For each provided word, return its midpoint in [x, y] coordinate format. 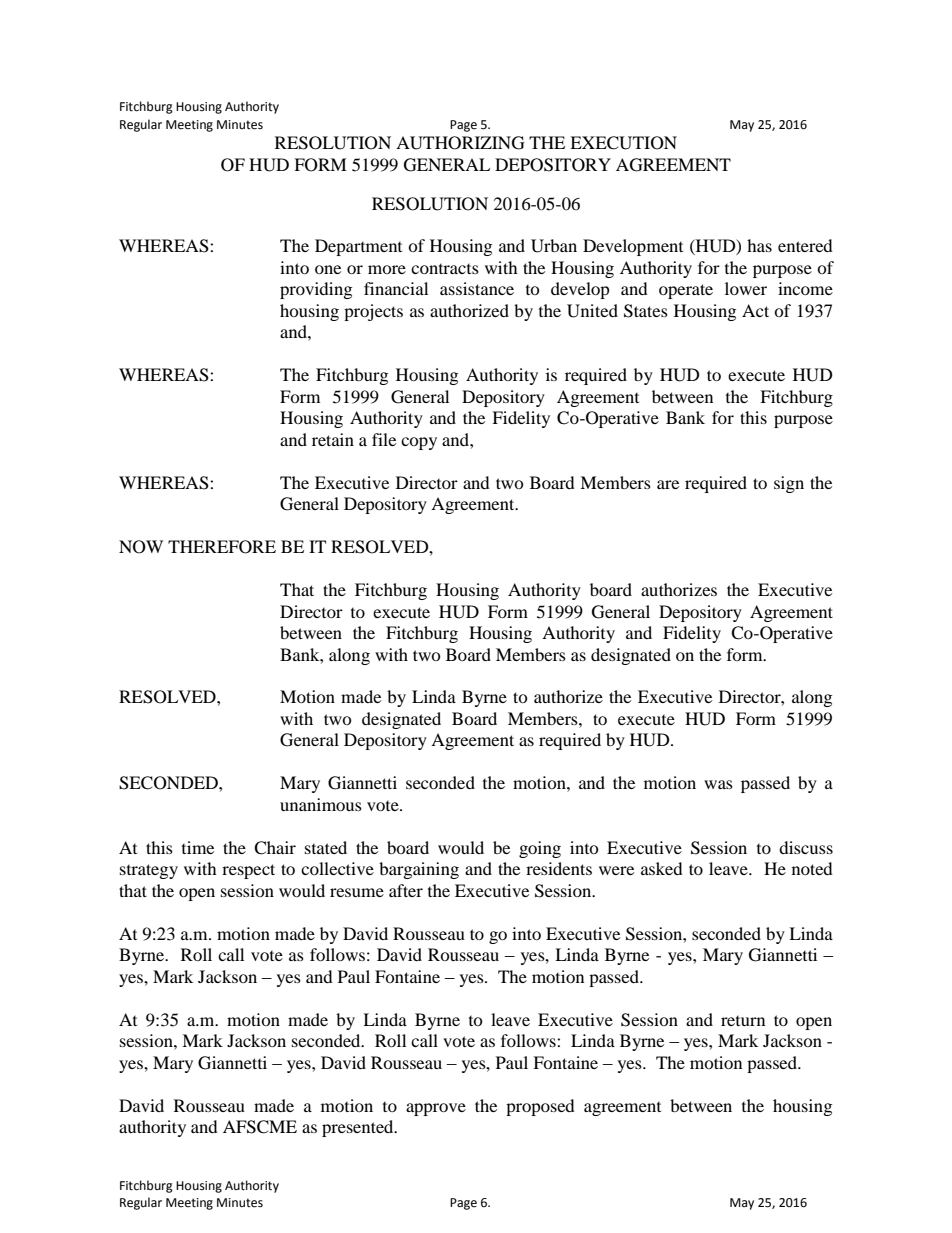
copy [419, 443]
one [328, 269]
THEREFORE [222, 547]
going [540, 849]
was [718, 784]
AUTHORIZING [460, 143]
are [668, 484]
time [198, 847]
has [759, 245]
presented [359, 1128]
